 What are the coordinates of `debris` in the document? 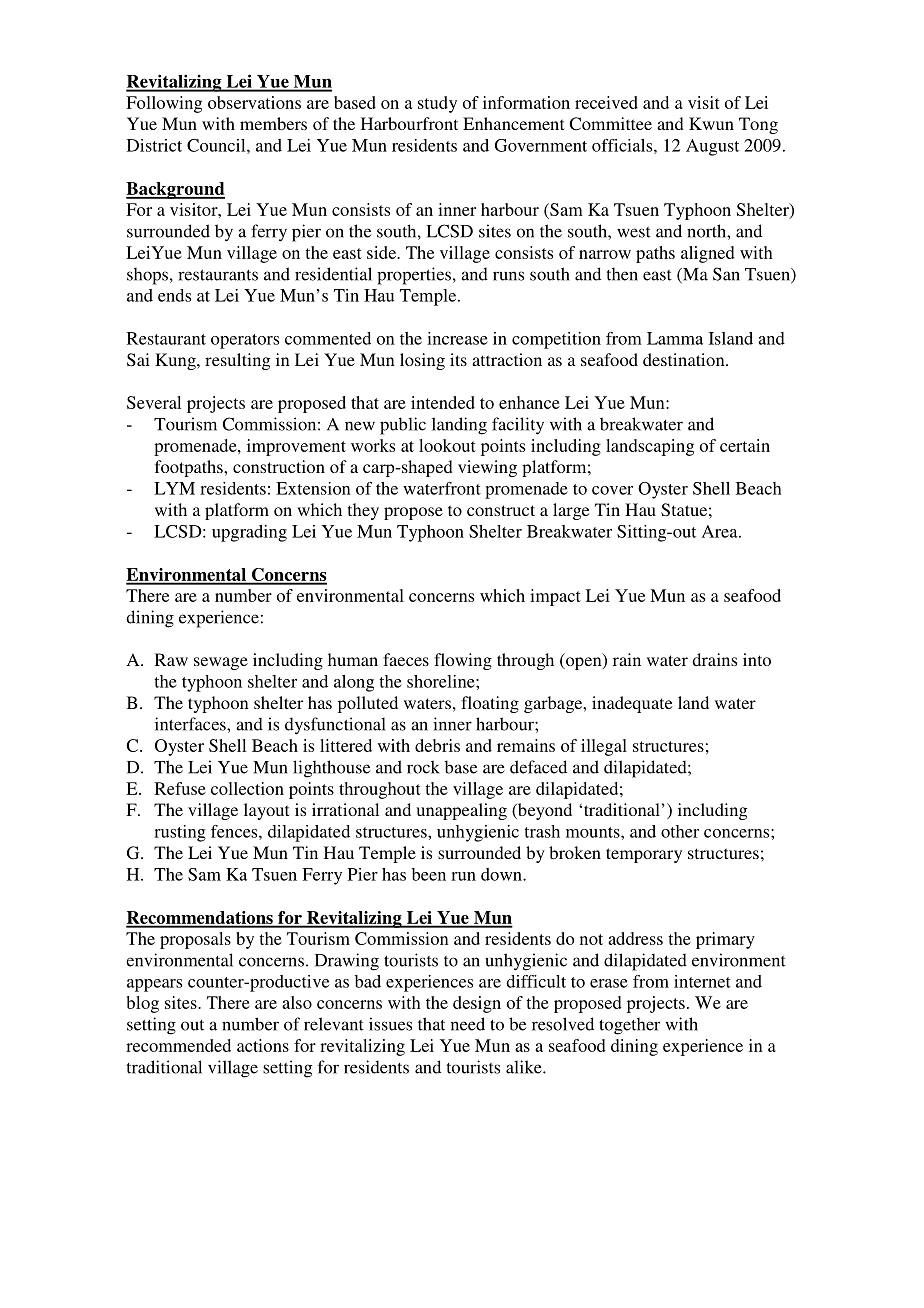 It's located at (437, 745).
